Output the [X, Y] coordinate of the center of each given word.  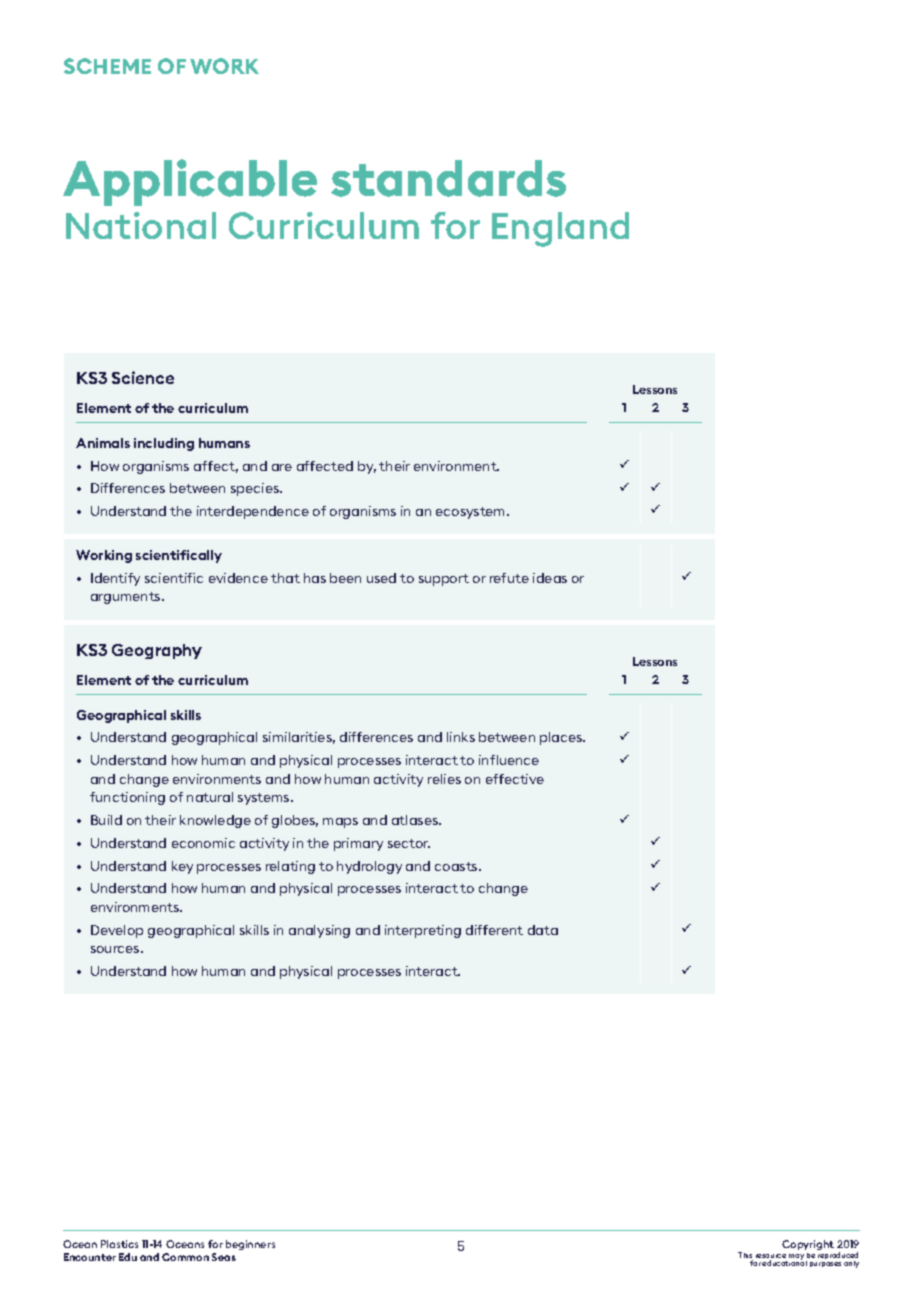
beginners [250, 1245]
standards [448, 178]
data [543, 930]
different [494, 930]
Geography [157, 651]
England [560, 229]
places [562, 738]
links [461, 737]
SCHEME [107, 66]
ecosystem [472, 513]
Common [185, 1257]
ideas [550, 578]
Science [143, 377]
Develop [117, 931]
